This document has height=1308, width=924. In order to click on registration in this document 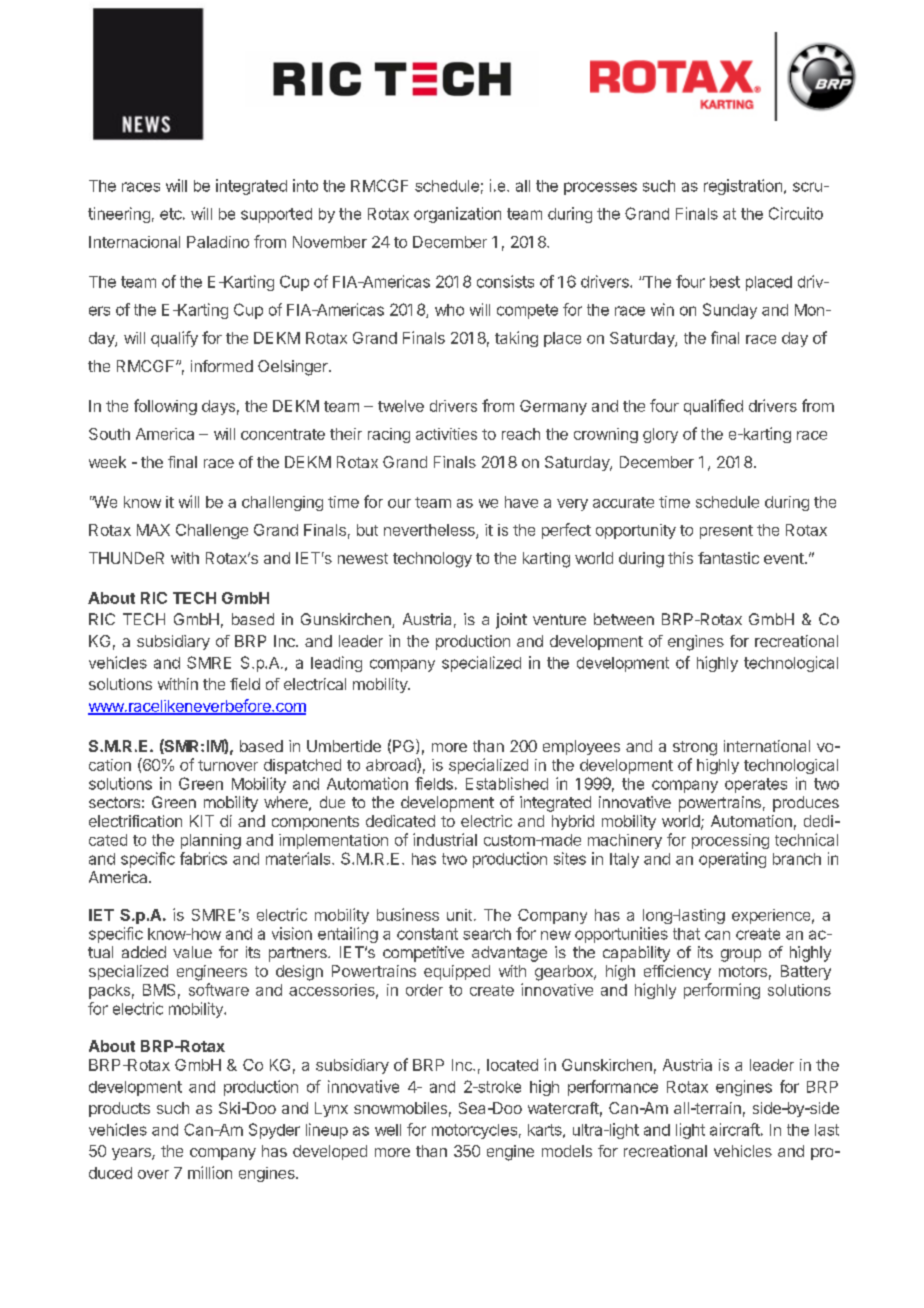, I will do `click(743, 187)`.
